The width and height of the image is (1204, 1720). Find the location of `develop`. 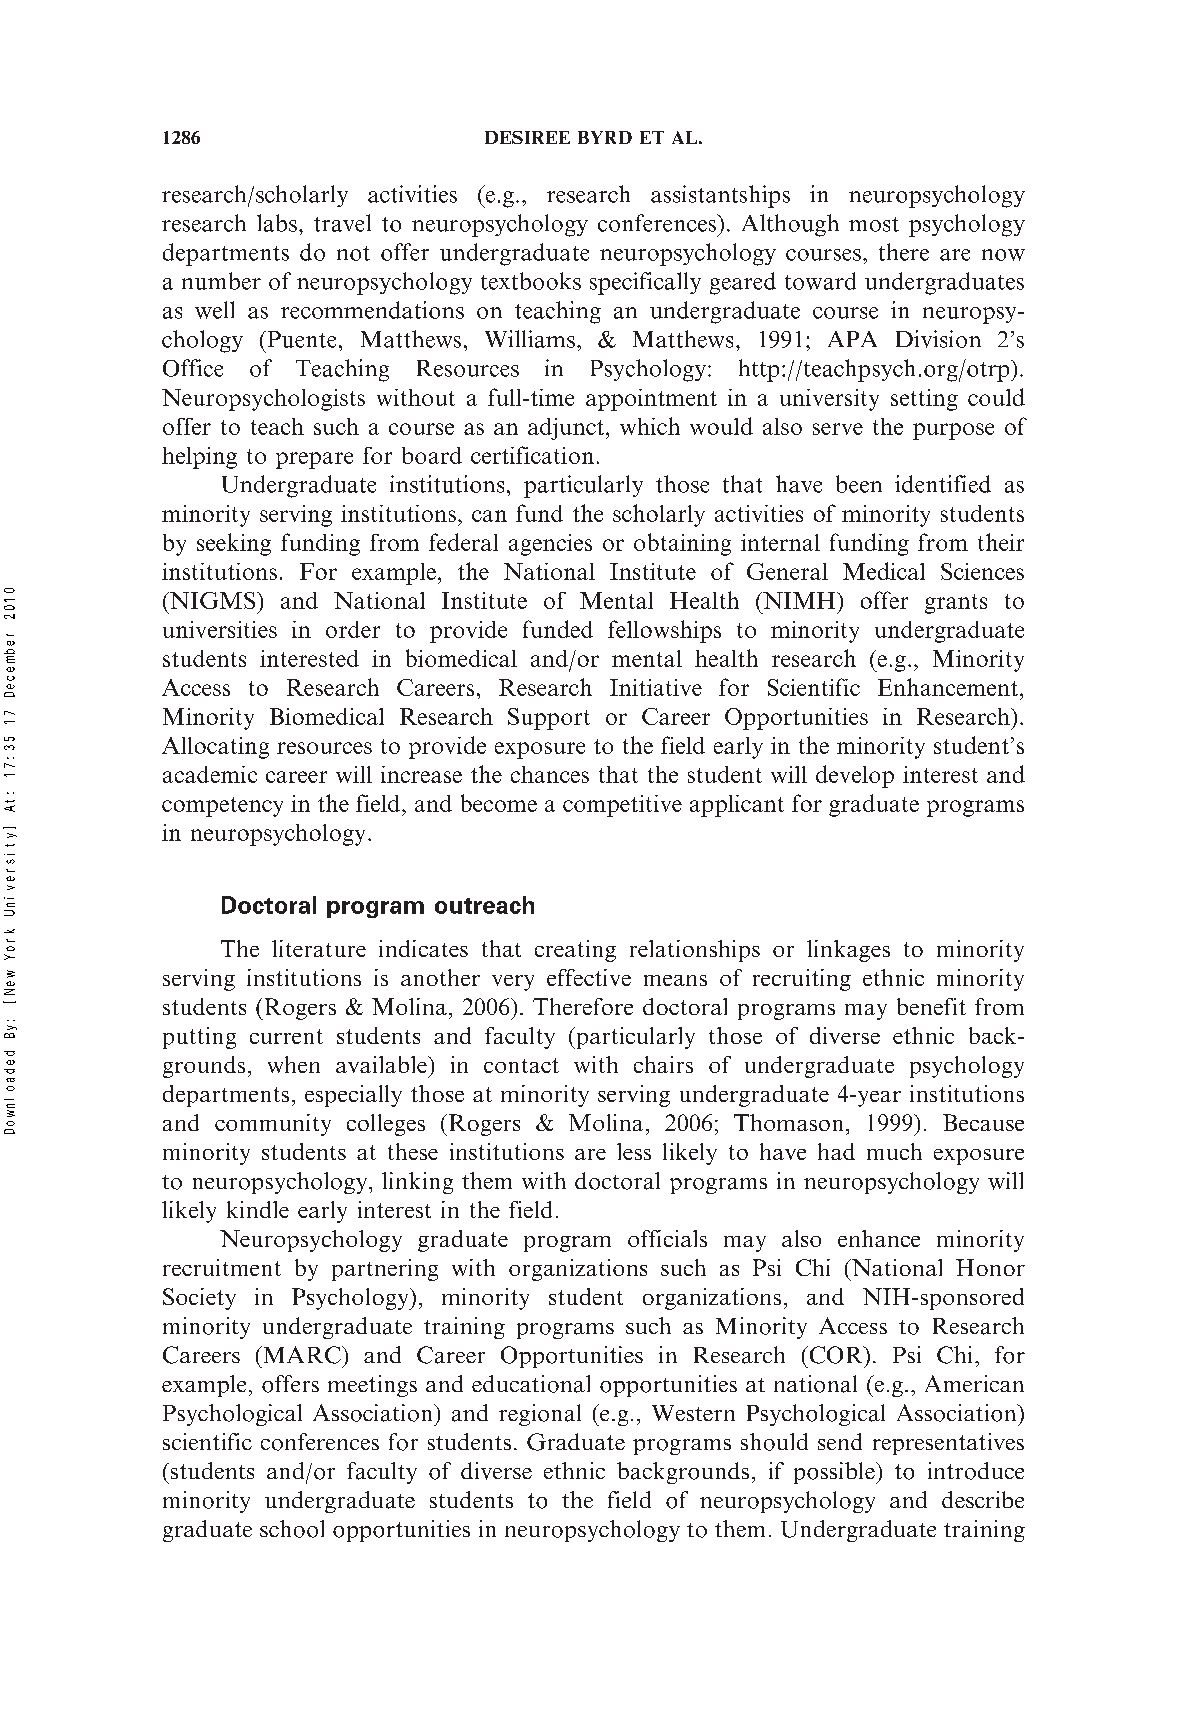

develop is located at coordinates (855, 776).
